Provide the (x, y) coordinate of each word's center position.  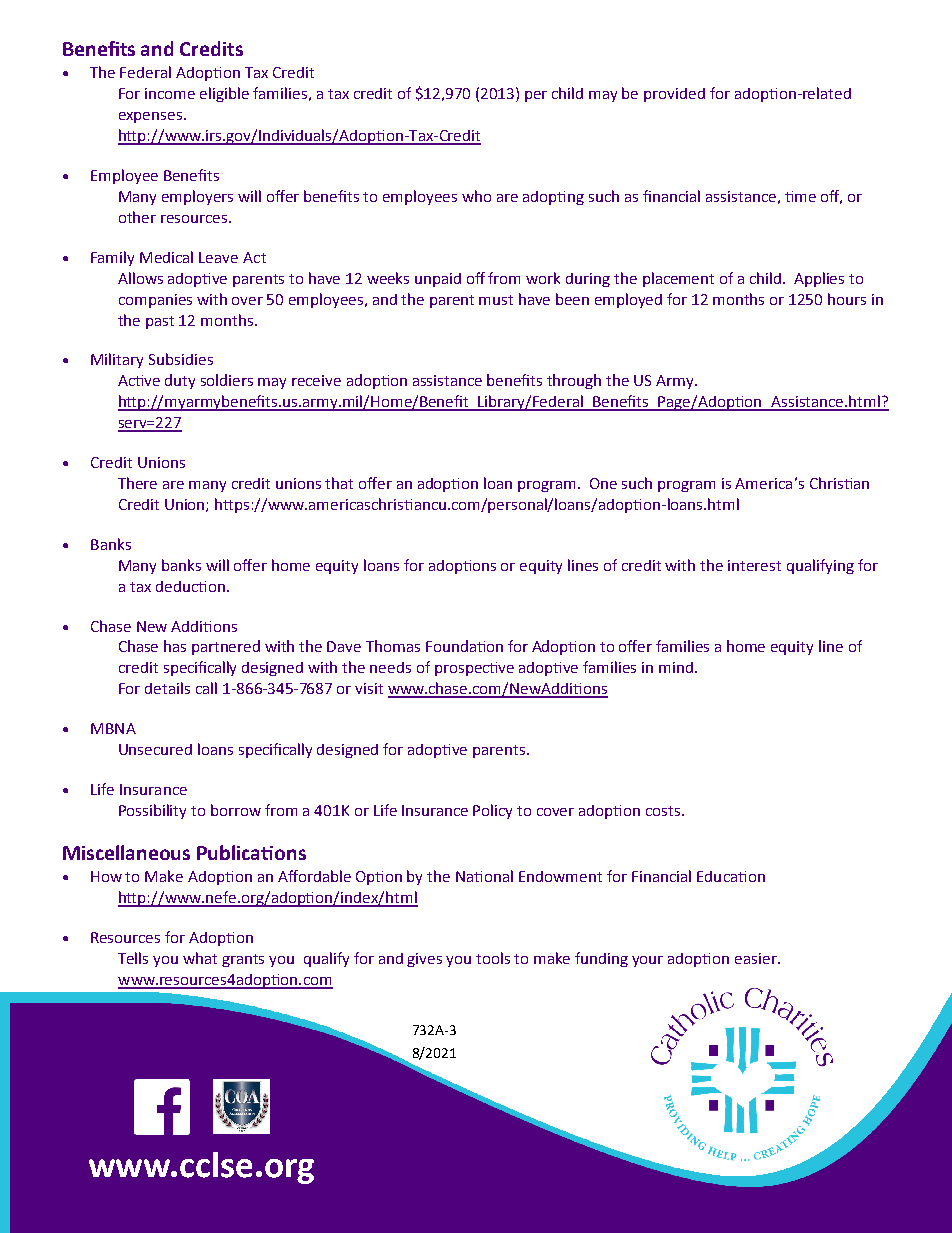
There (137, 483)
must (496, 300)
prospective (474, 669)
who (476, 196)
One (603, 483)
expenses (152, 117)
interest (754, 565)
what (200, 958)
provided (674, 95)
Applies (819, 279)
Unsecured (155, 749)
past (160, 322)
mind (676, 667)
